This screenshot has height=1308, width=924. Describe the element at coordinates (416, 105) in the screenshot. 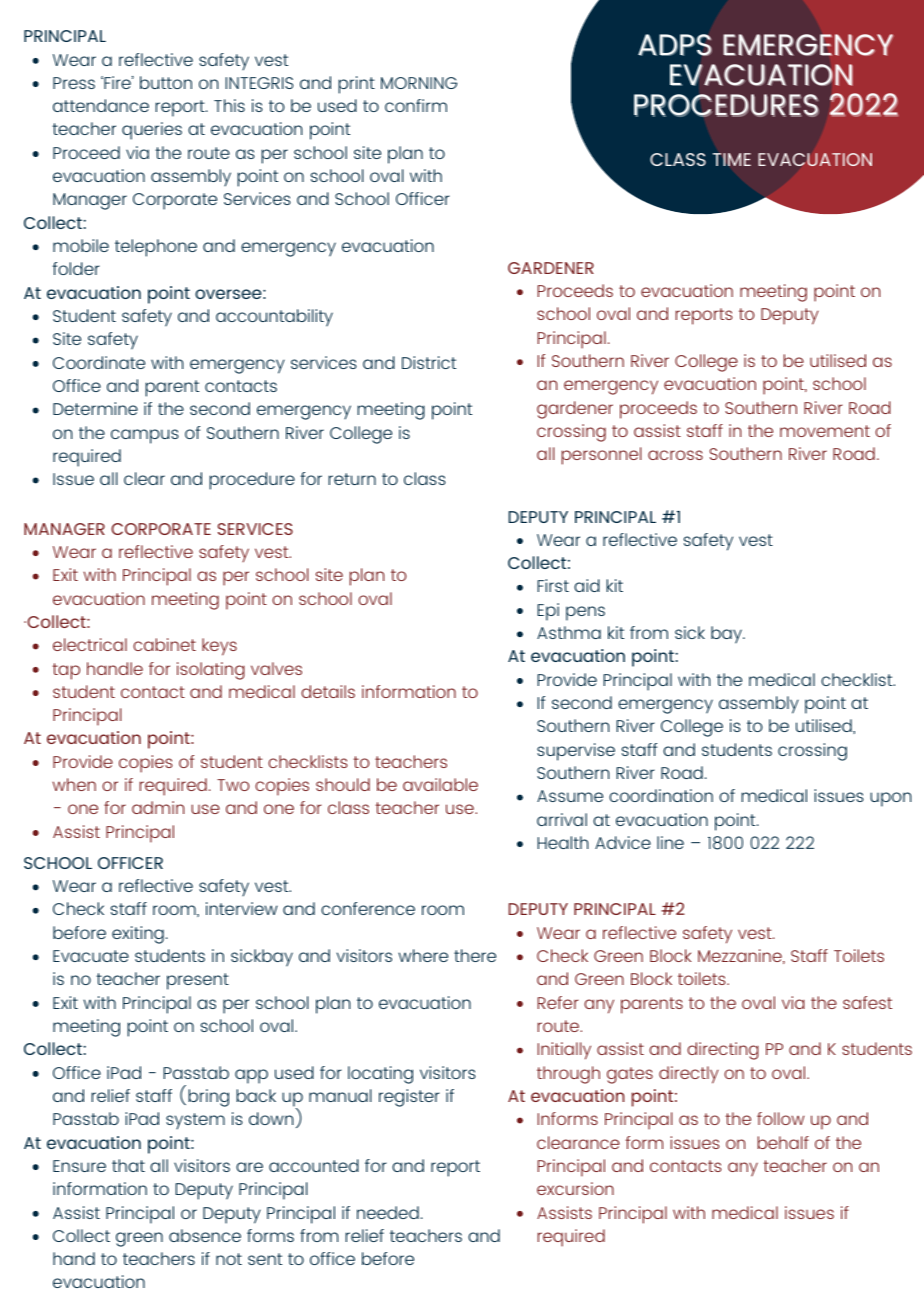

I see `confirm` at that location.
